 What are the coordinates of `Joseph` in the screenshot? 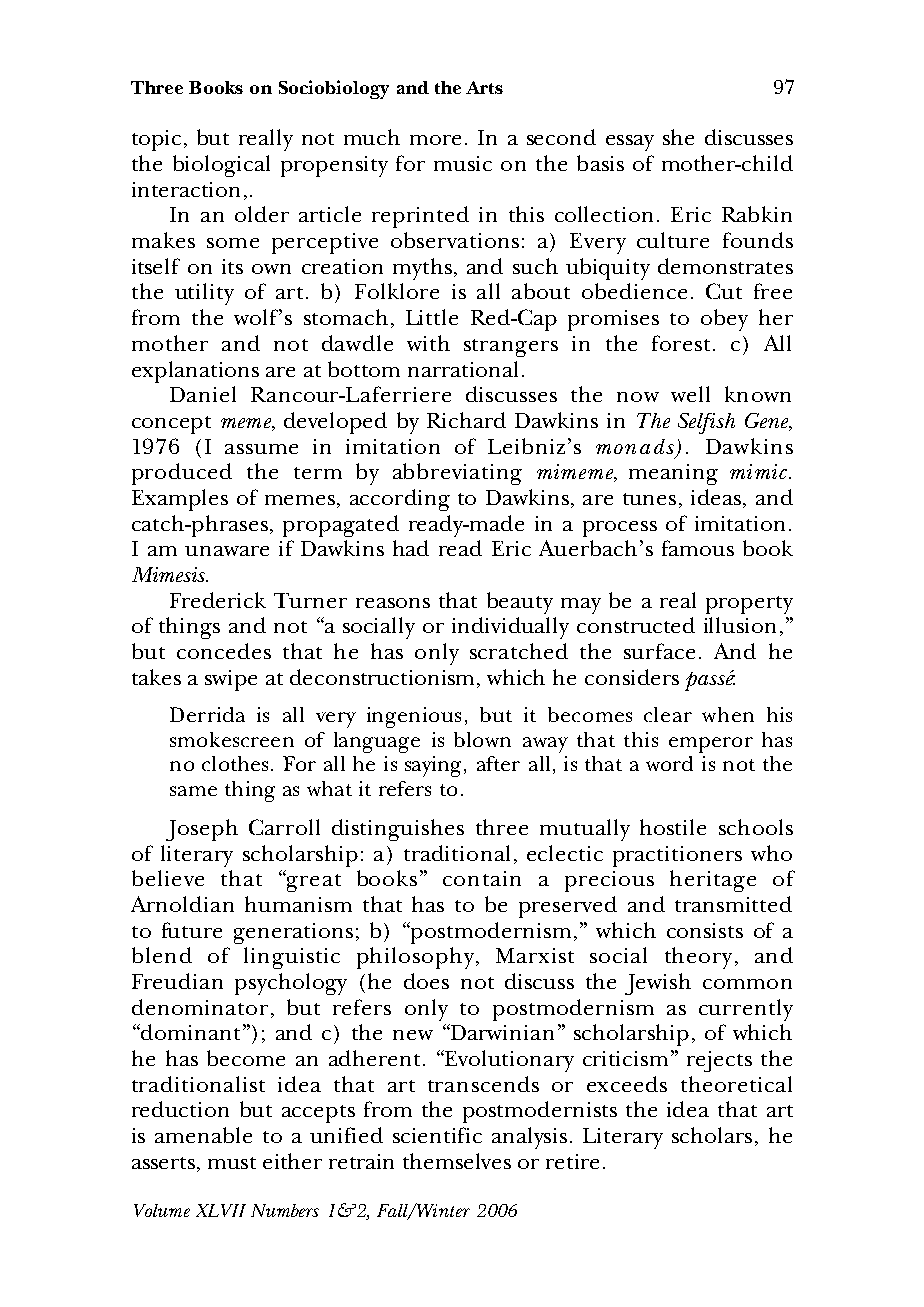 It's located at (202, 830).
